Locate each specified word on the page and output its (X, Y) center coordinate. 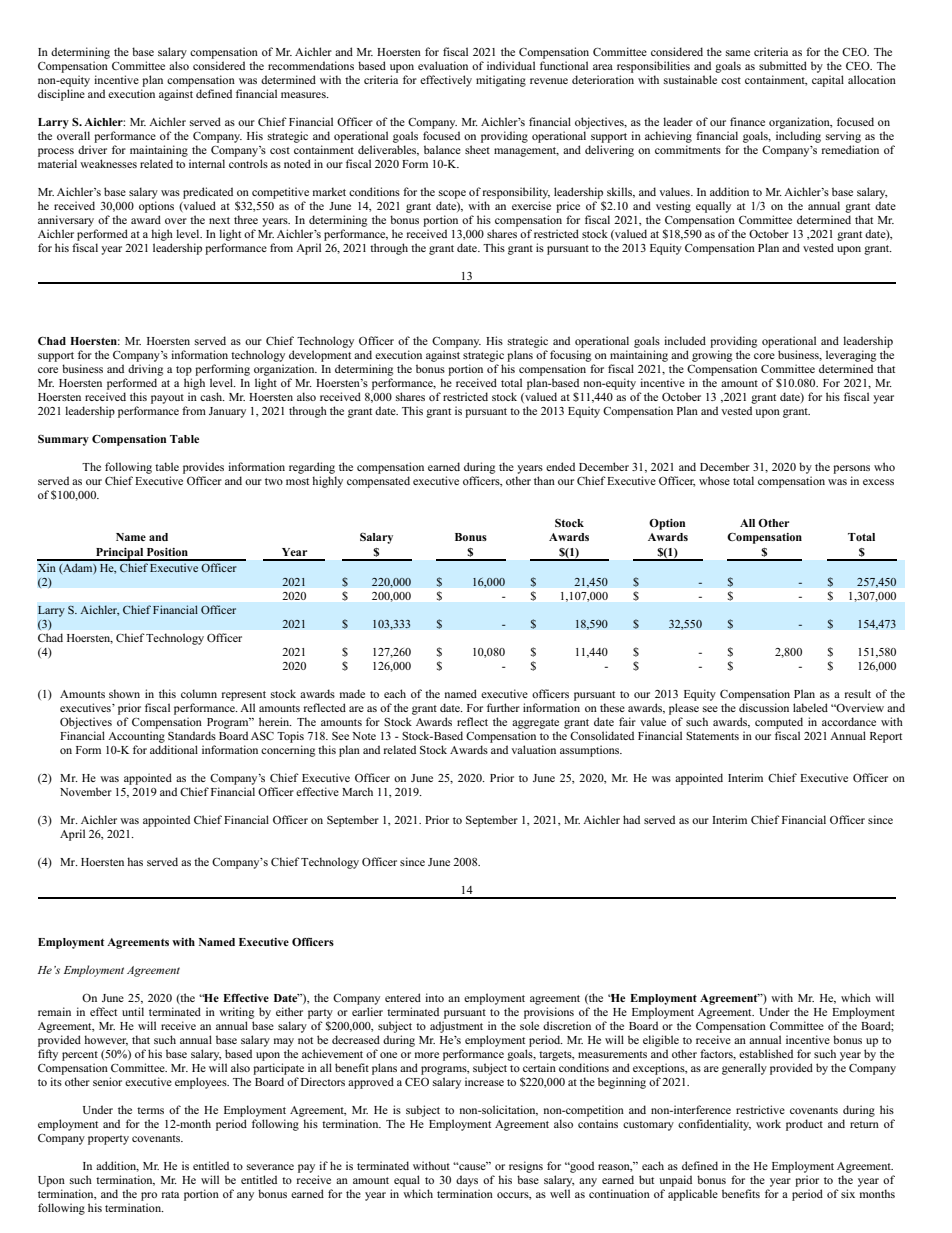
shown (124, 693)
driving (145, 370)
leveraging (851, 356)
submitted (783, 65)
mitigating (501, 81)
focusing (570, 356)
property (108, 1140)
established (766, 1053)
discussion (764, 707)
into (434, 997)
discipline (61, 95)
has (135, 861)
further (503, 707)
